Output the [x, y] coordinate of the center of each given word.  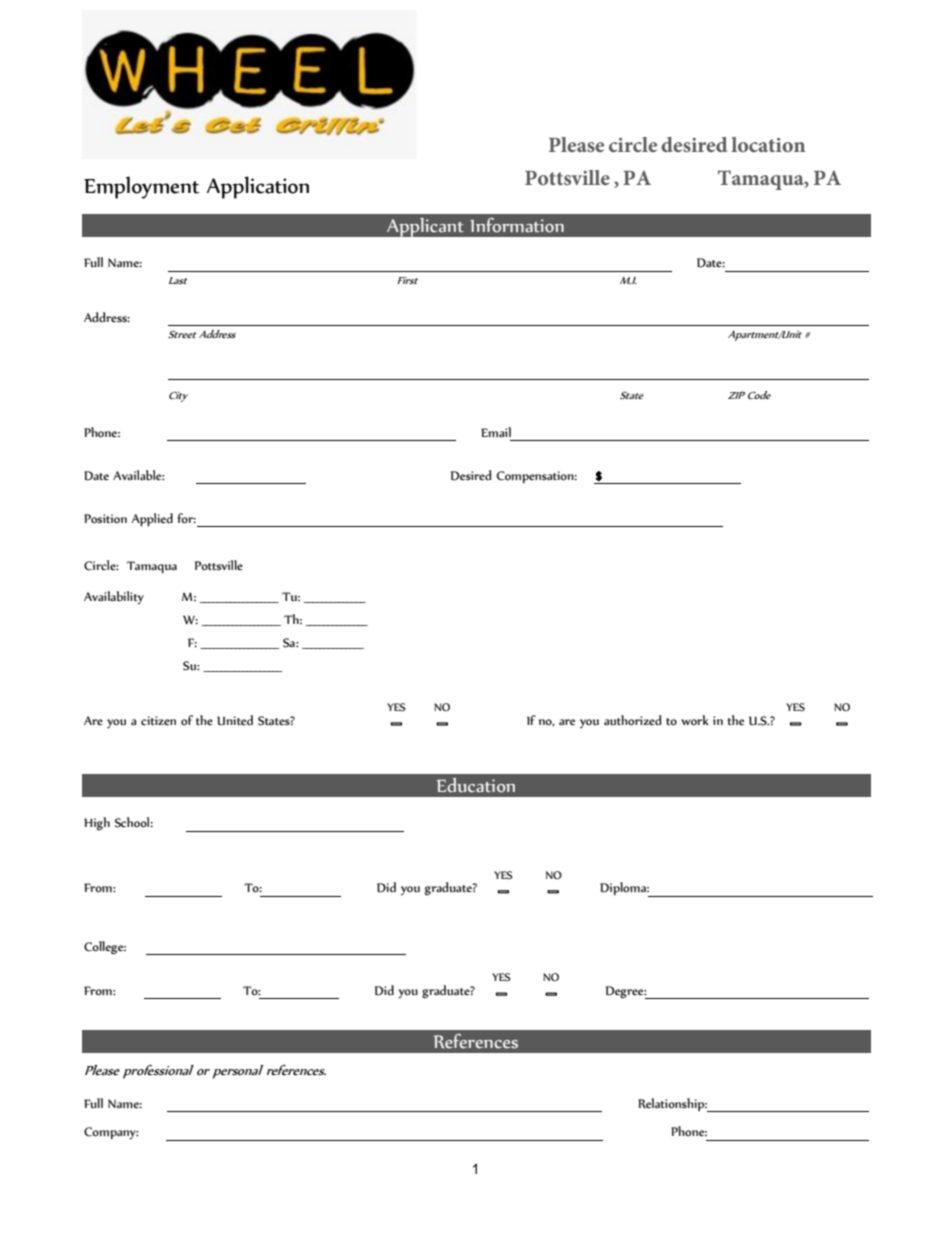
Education [476, 785]
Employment [142, 187]
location [768, 144]
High [97, 824]
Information [517, 225]
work [695, 720]
